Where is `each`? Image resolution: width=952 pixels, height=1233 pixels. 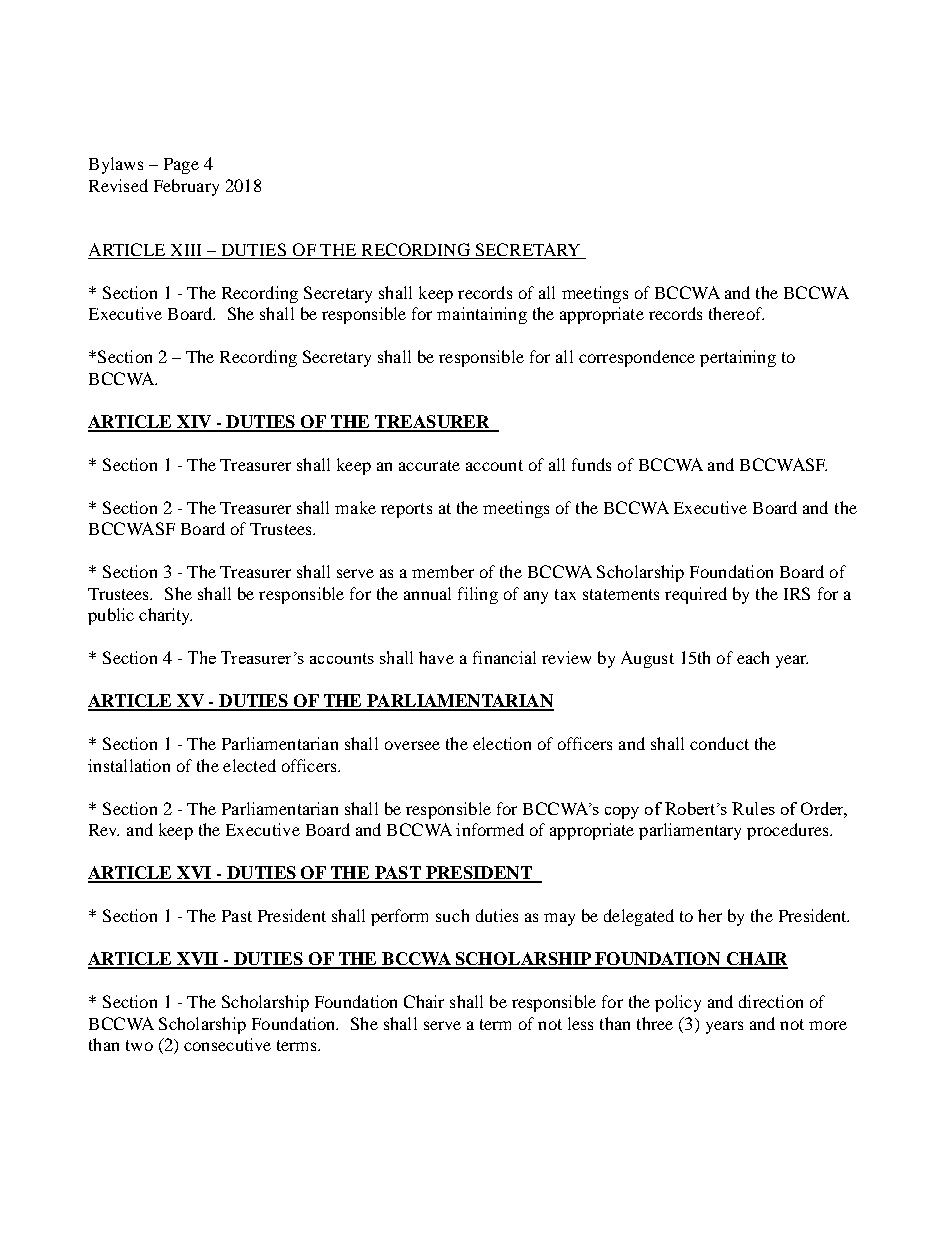 each is located at coordinates (753, 657).
